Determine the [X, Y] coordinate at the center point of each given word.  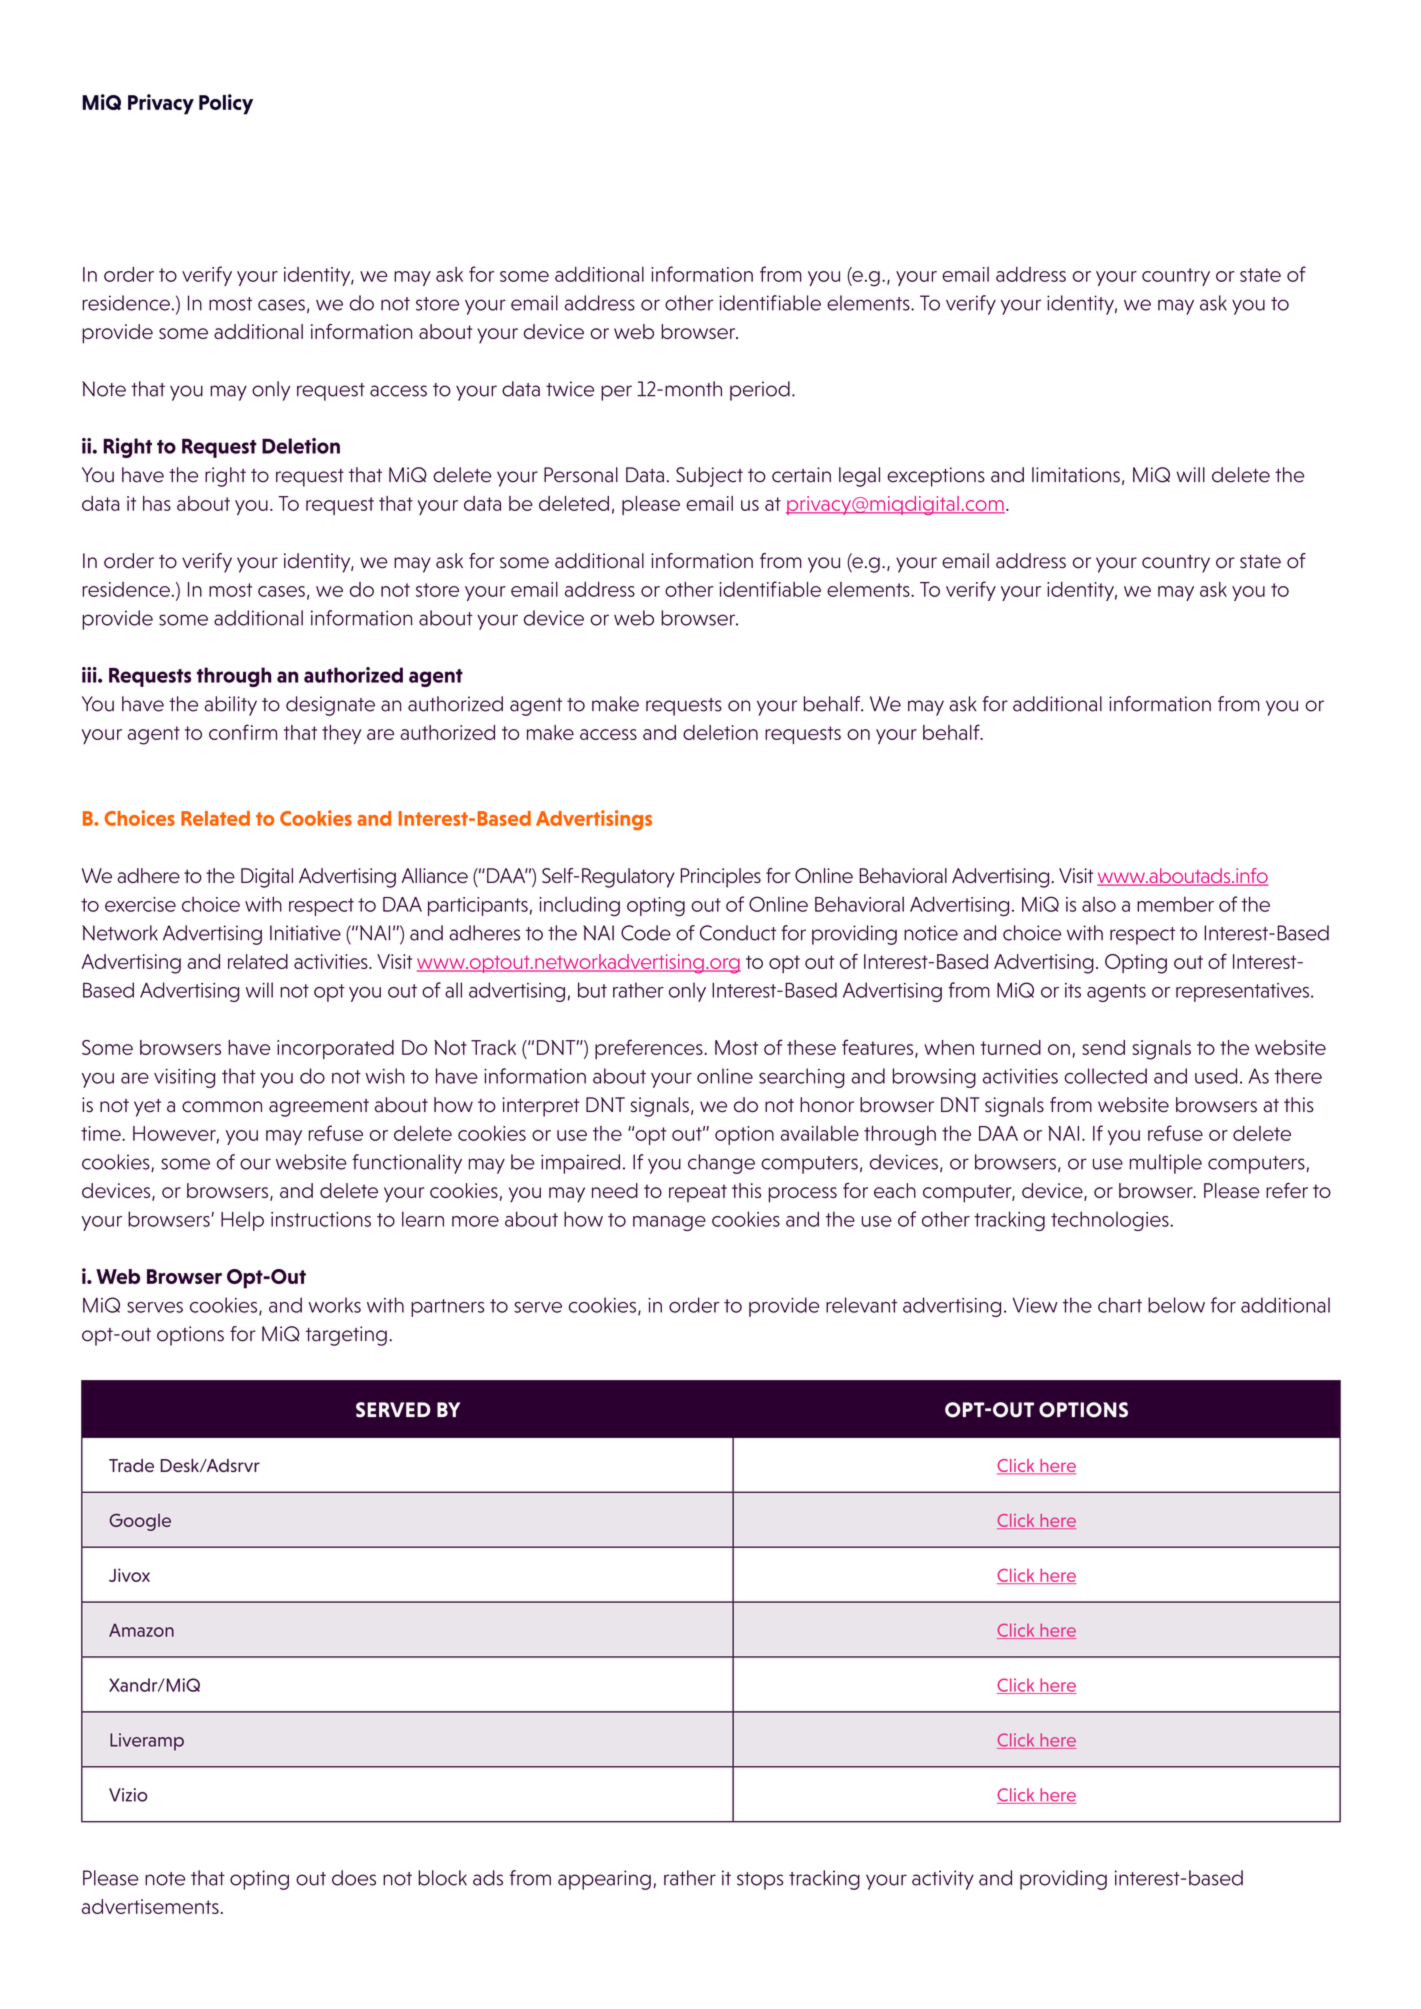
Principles [721, 878]
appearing [604, 1880]
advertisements [150, 1906]
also [1099, 904]
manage [669, 1223]
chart [1120, 1305]
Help [242, 1221]
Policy [226, 104]
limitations [1076, 475]
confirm [243, 732]
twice [570, 389]
